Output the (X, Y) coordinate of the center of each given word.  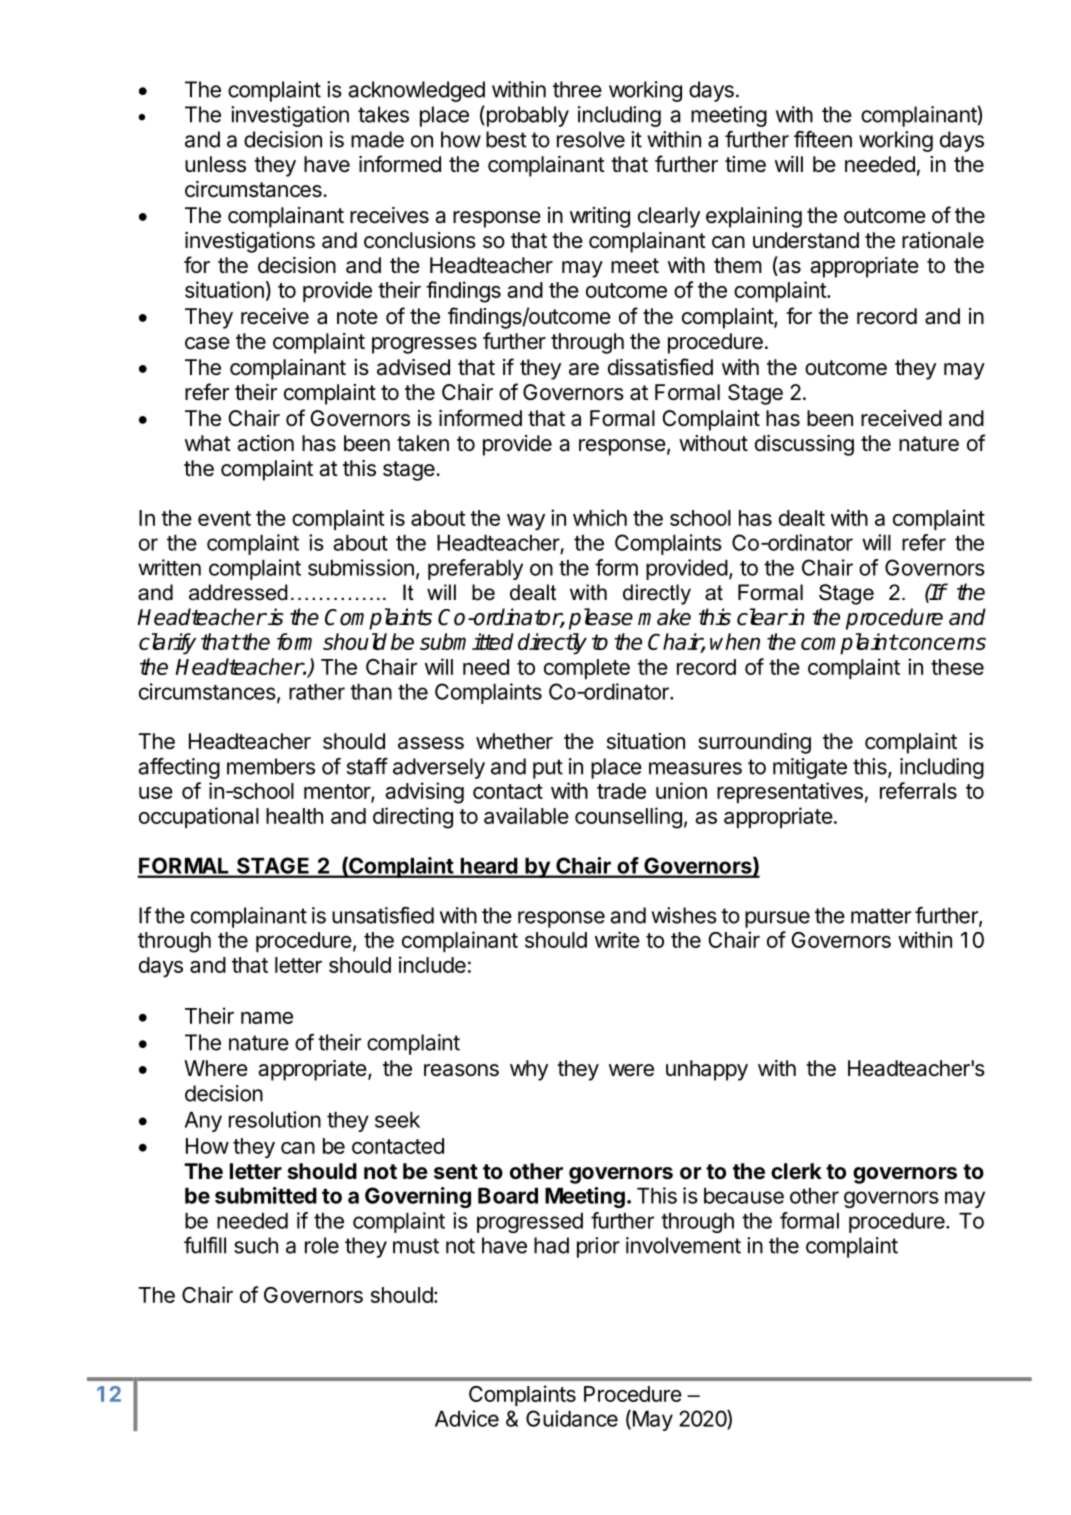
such (256, 1245)
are (584, 369)
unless (215, 164)
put (548, 769)
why (529, 1070)
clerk (796, 1171)
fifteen (823, 139)
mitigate (810, 768)
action (265, 443)
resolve (591, 139)
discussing (804, 445)
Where (216, 1068)
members (271, 766)
